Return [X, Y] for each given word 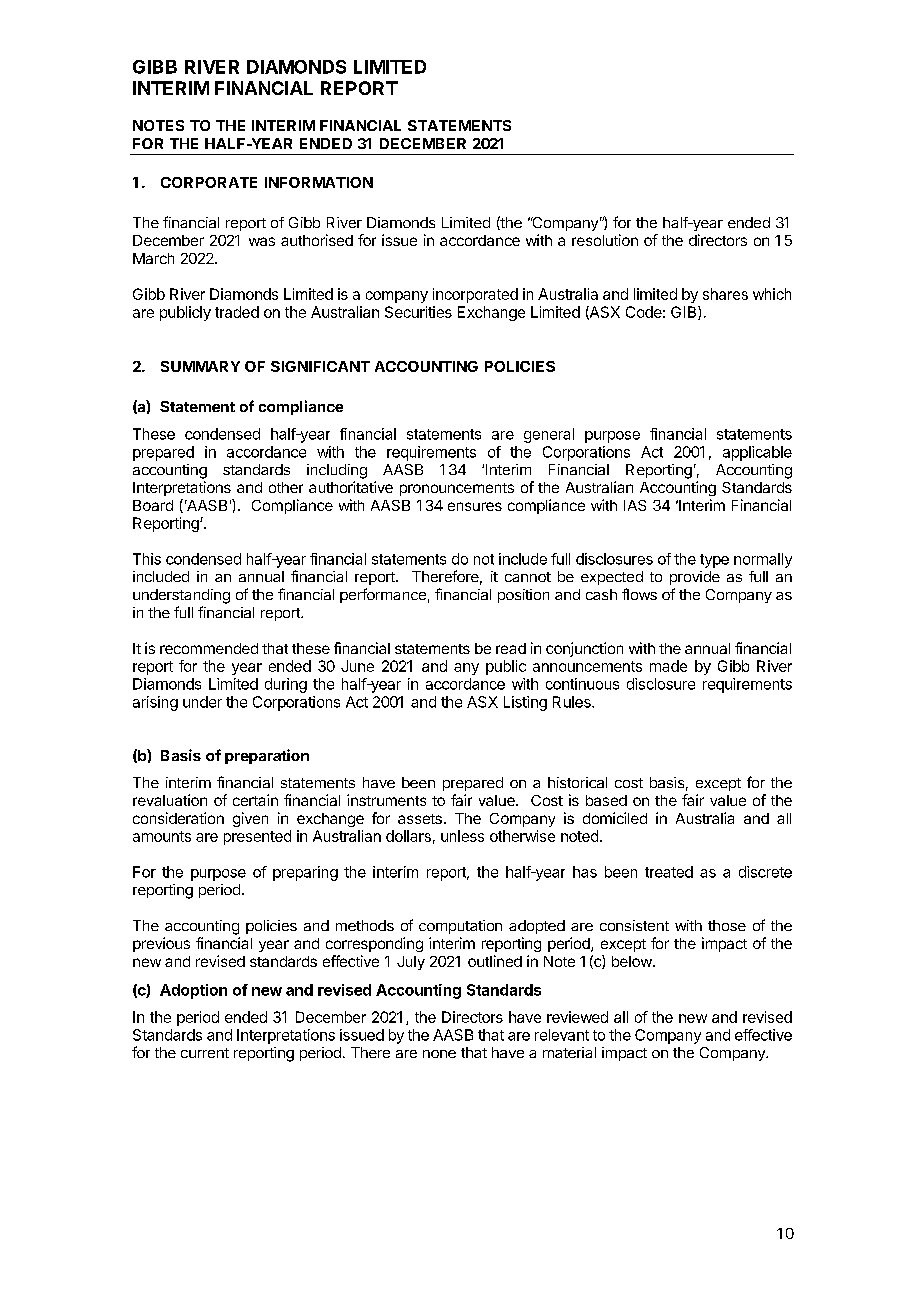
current [205, 1053]
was [262, 241]
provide [695, 578]
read [511, 648]
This [147, 559]
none [439, 1054]
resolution [605, 240]
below [632, 961]
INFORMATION [319, 182]
